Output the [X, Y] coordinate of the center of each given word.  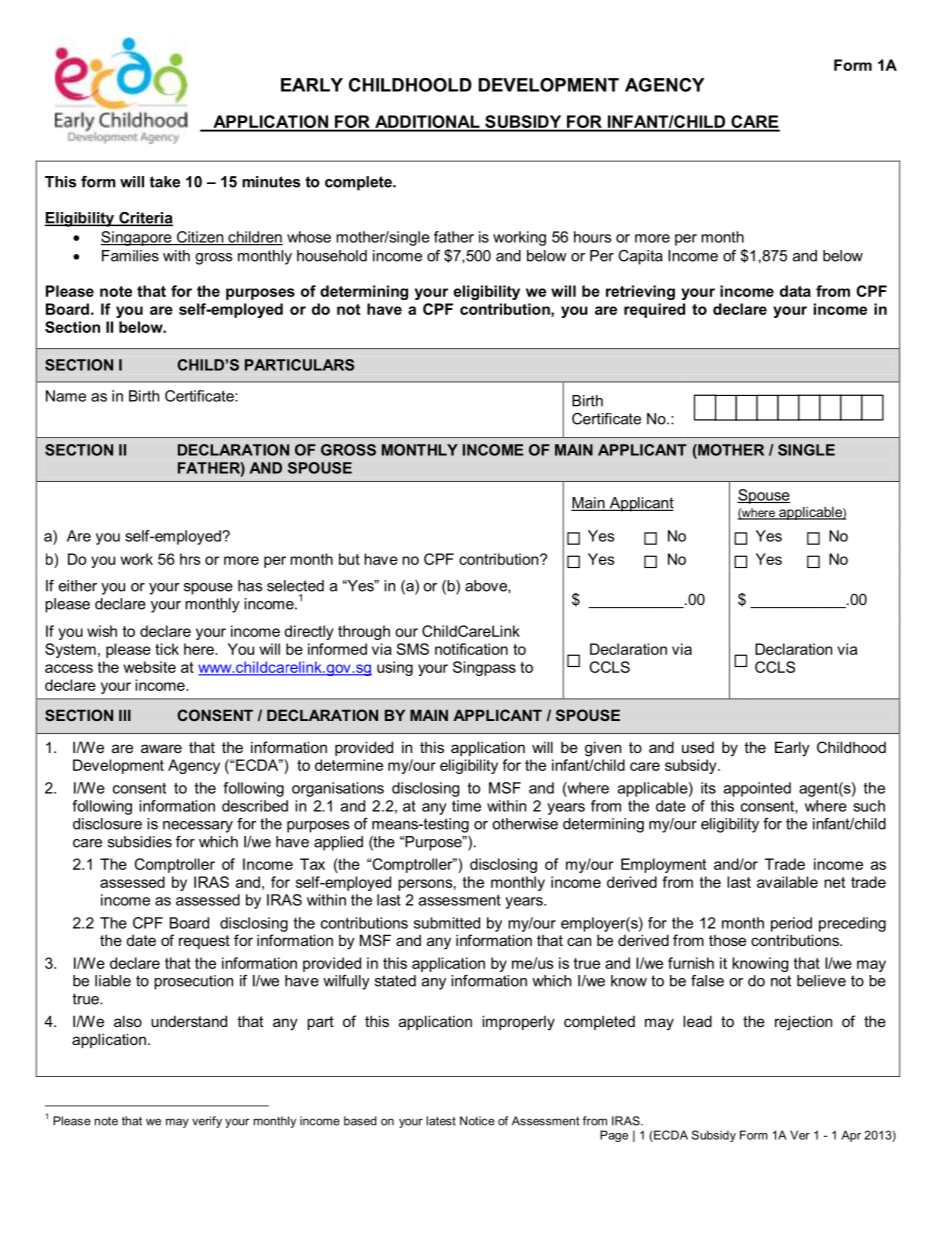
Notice [477, 1121]
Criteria [145, 219]
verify [207, 1122]
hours [592, 237]
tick [167, 649]
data [795, 291]
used [698, 747]
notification [471, 649]
